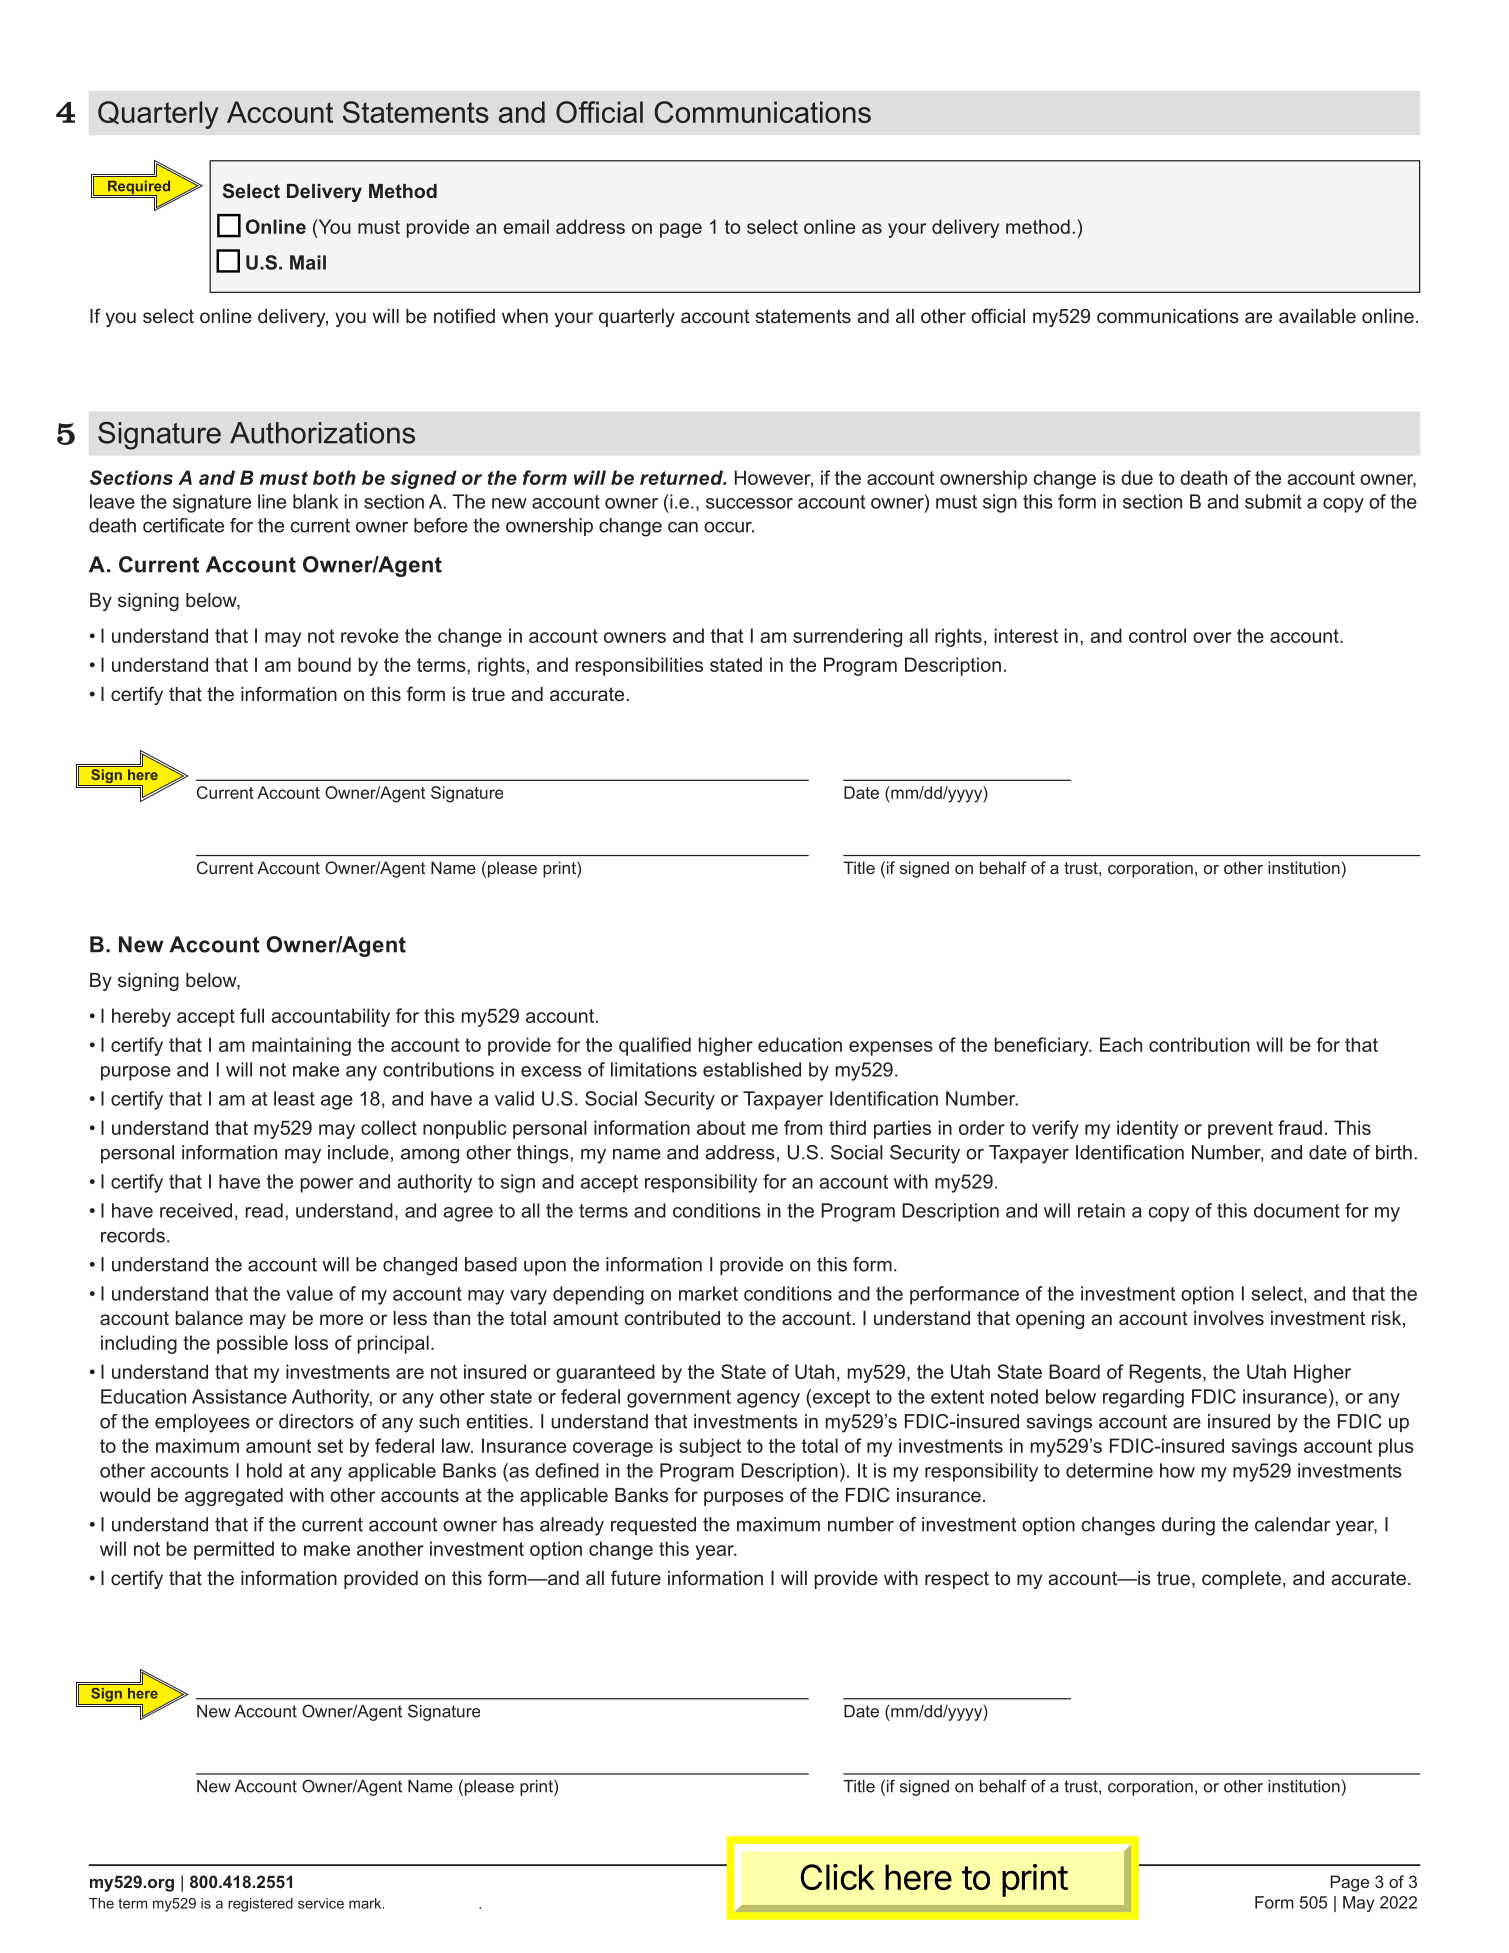 The height and width of the screenshot is (1953, 1509). What do you see at coordinates (324, 664) in the screenshot?
I see `bound` at bounding box center [324, 664].
